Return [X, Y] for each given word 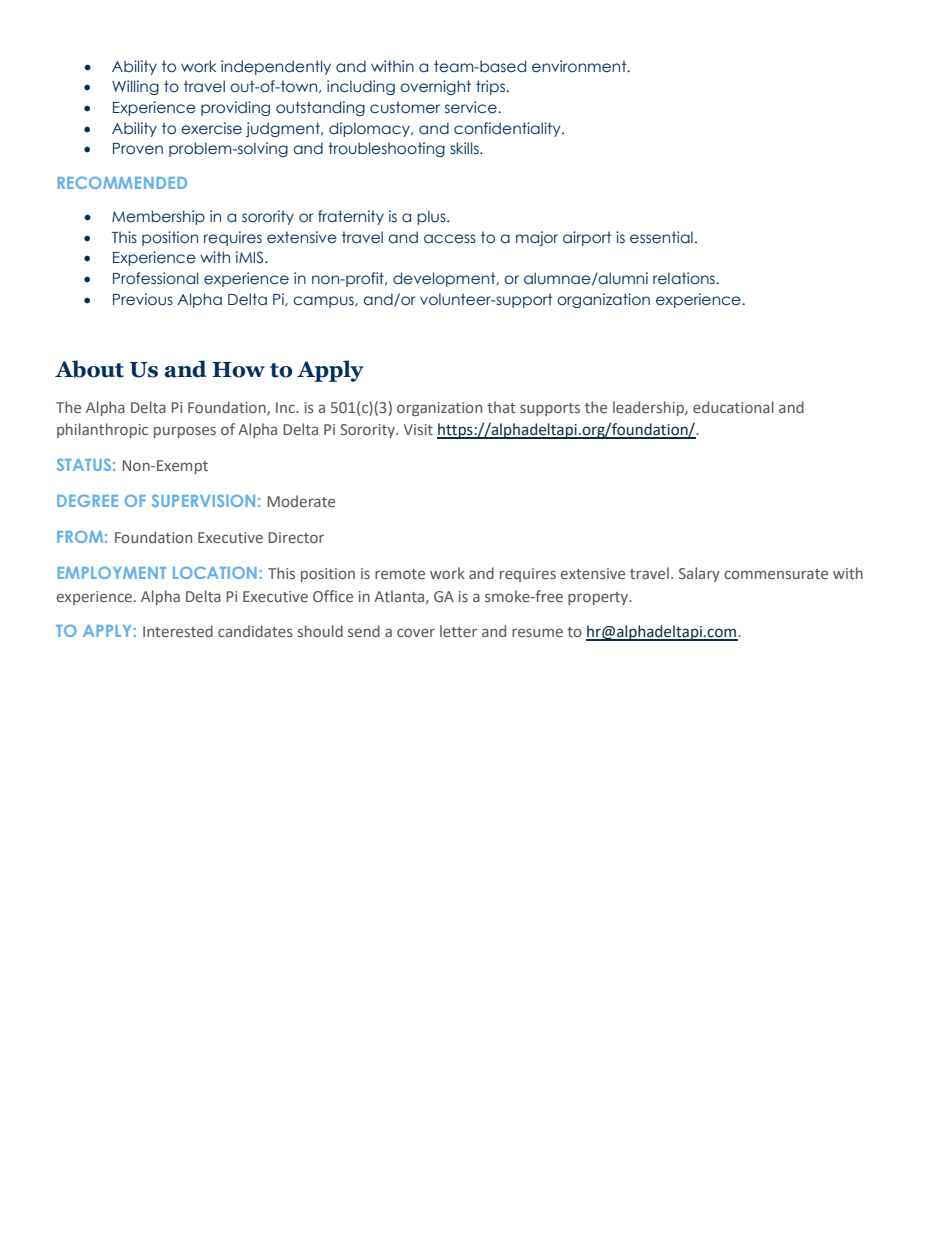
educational [733, 407]
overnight [435, 87]
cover [416, 632]
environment [580, 66]
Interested [178, 631]
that [501, 407]
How [238, 370]
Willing [135, 87]
